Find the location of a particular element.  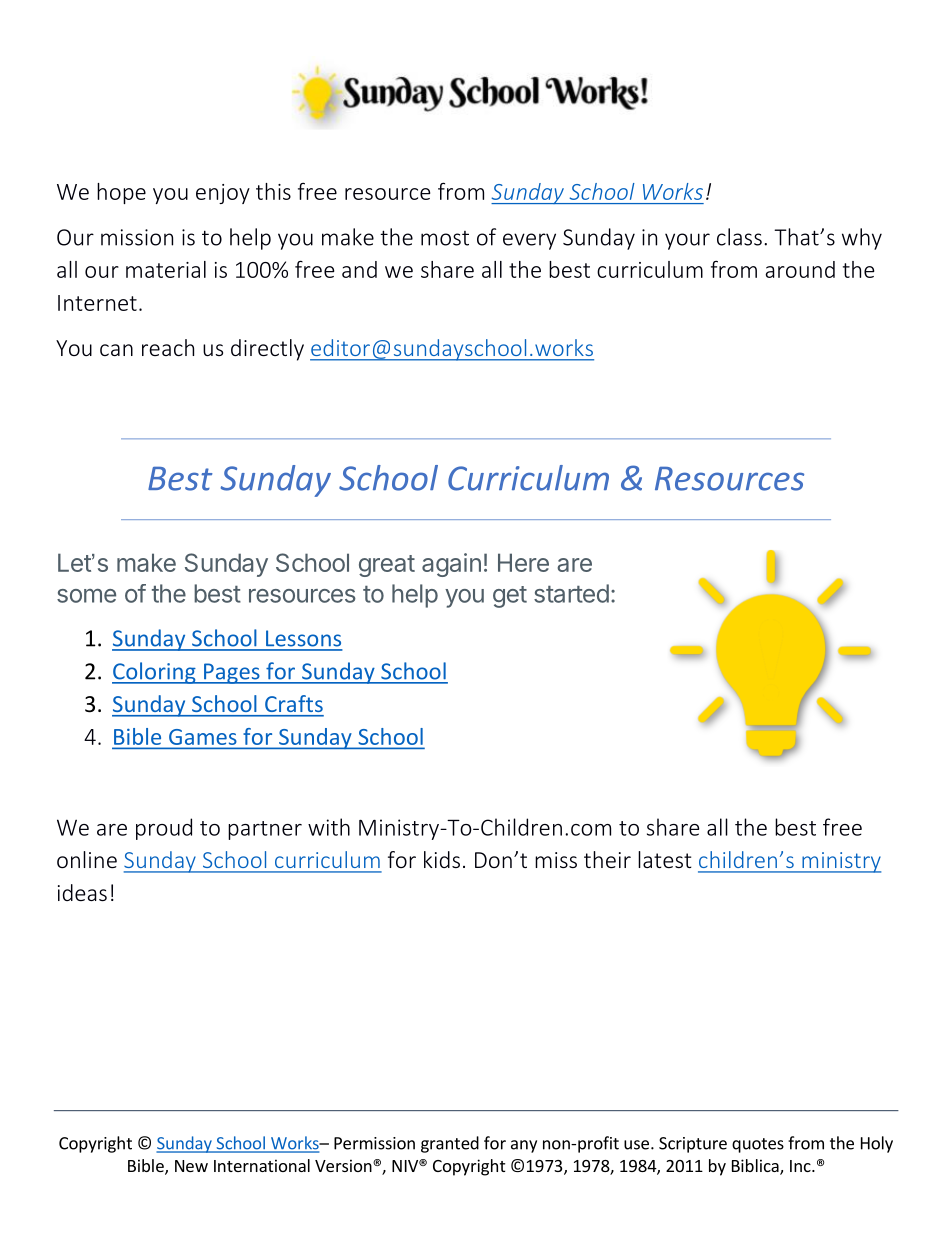

reach is located at coordinates (168, 347).
